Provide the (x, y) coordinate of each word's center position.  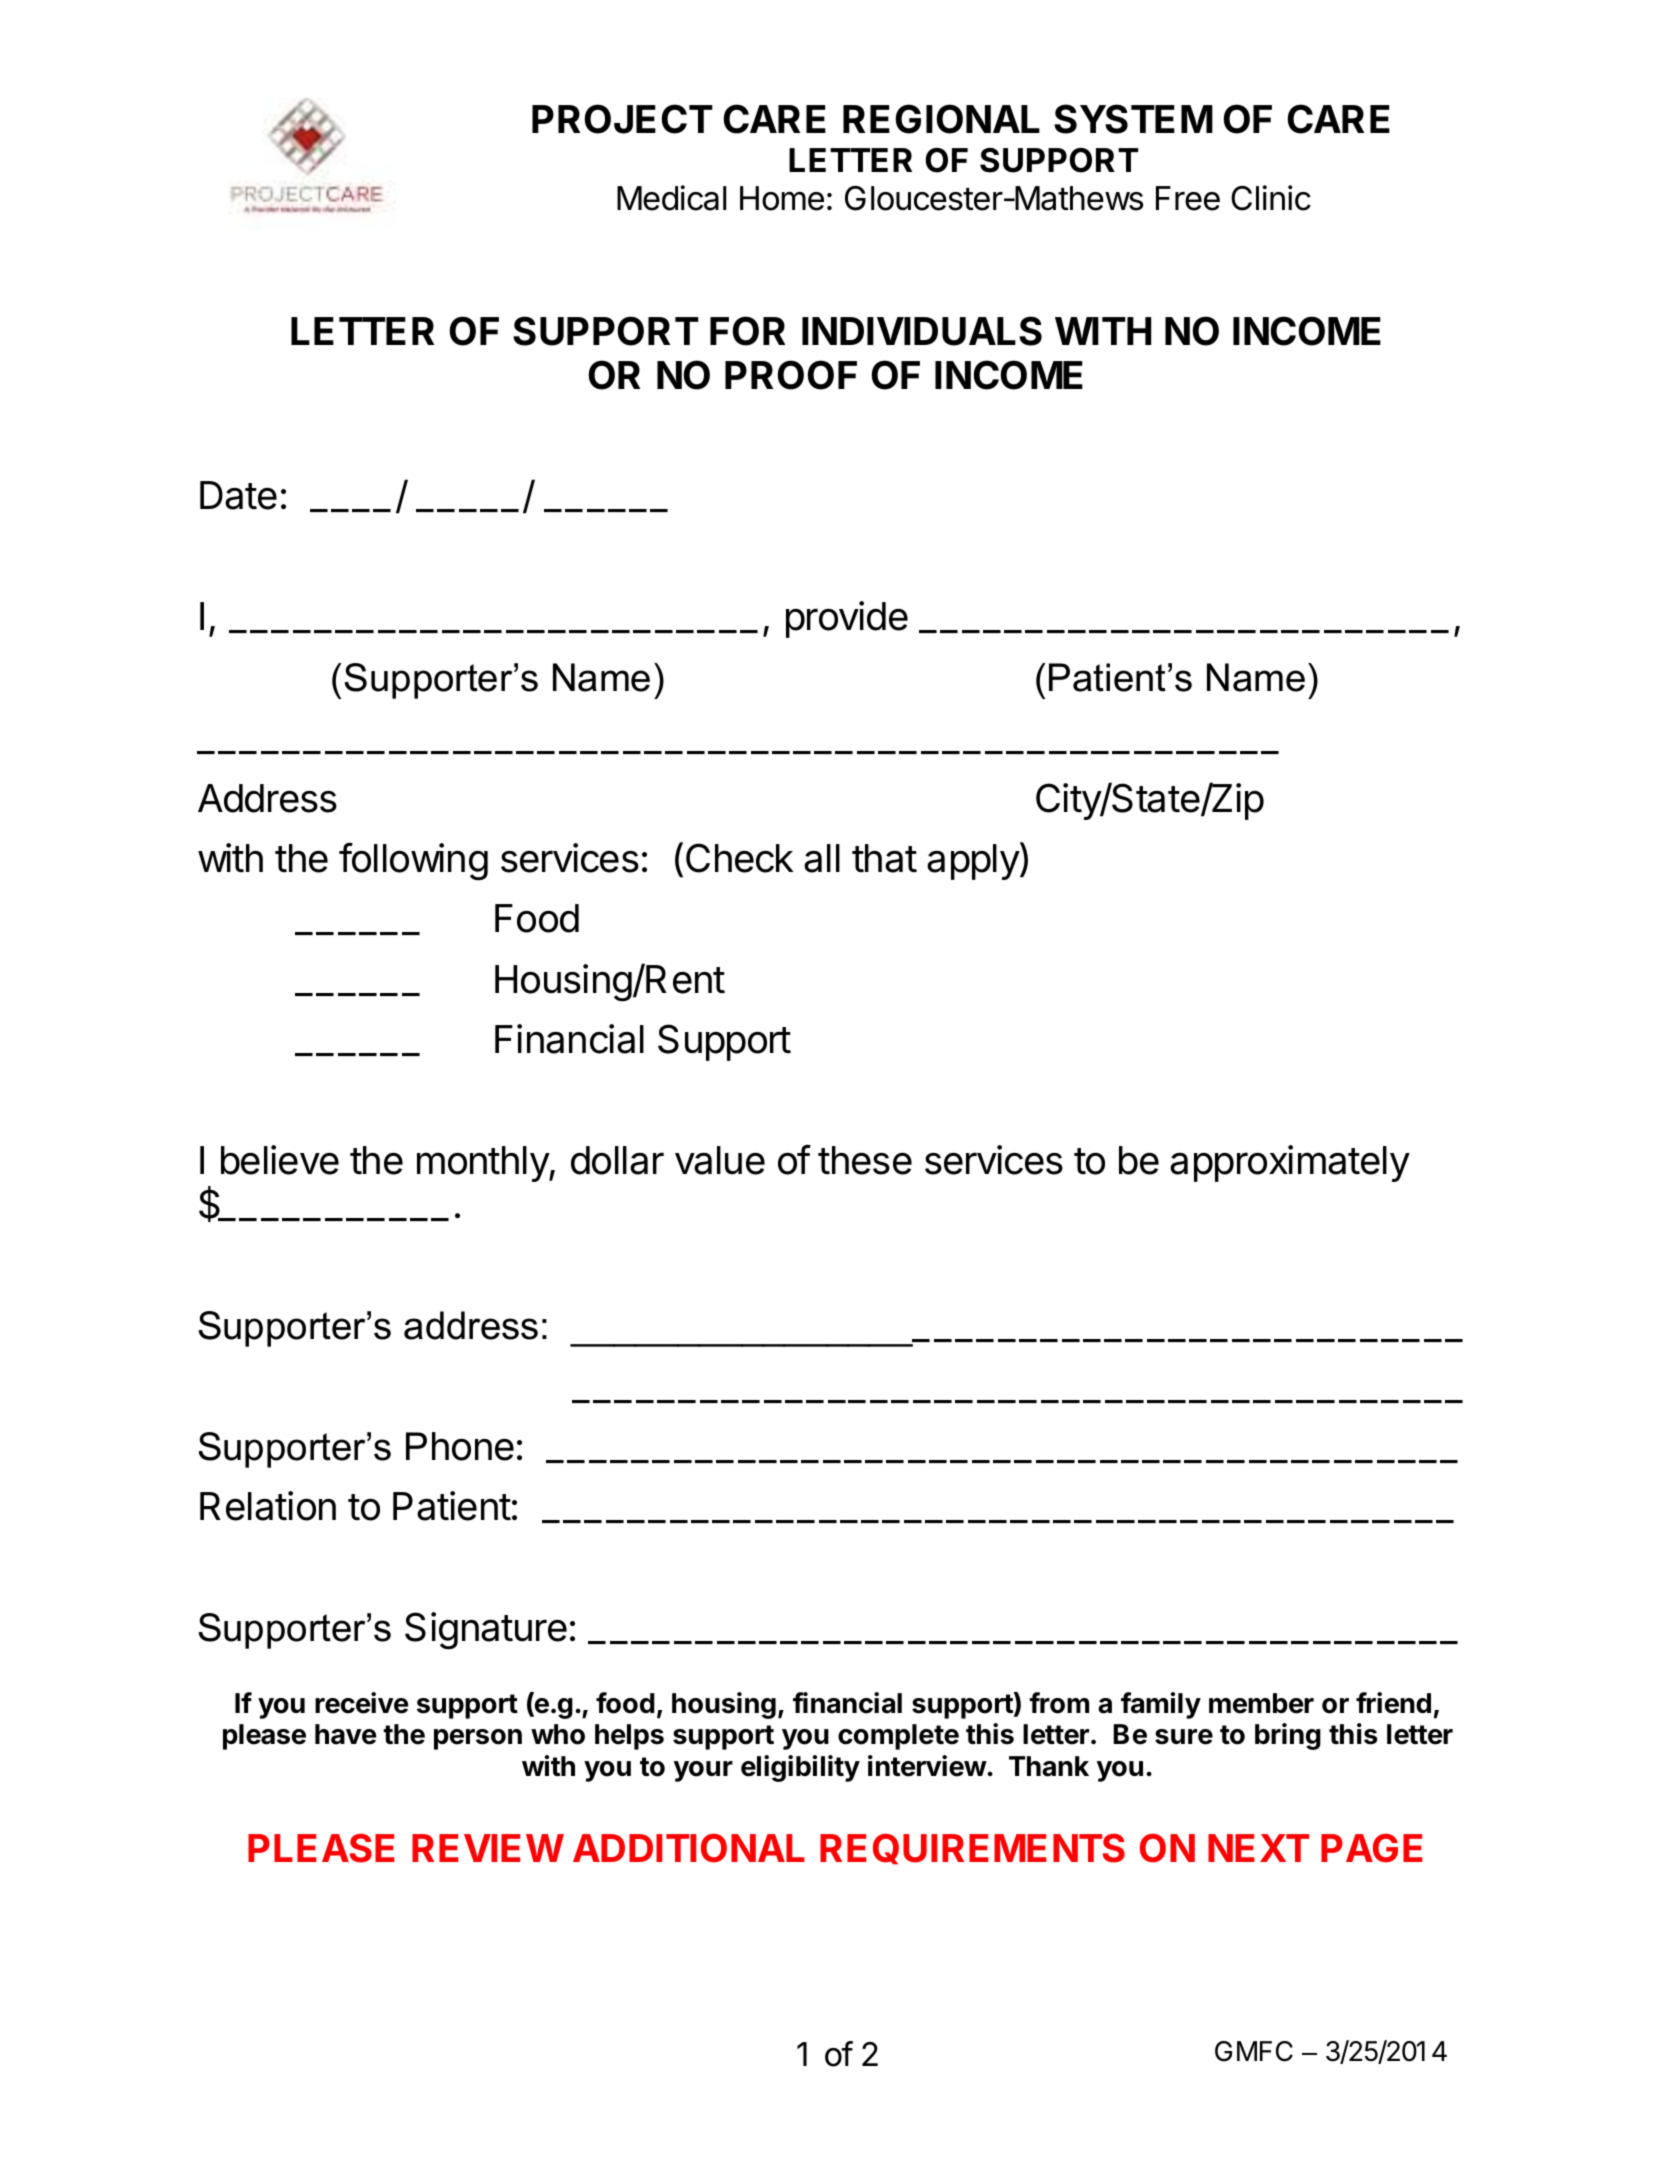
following (413, 861)
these (865, 1160)
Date (238, 495)
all (822, 858)
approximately (1290, 1163)
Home (782, 198)
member (1261, 1703)
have (346, 1734)
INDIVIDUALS (922, 331)
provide (847, 619)
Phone (460, 1446)
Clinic (1271, 198)
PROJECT (622, 119)
